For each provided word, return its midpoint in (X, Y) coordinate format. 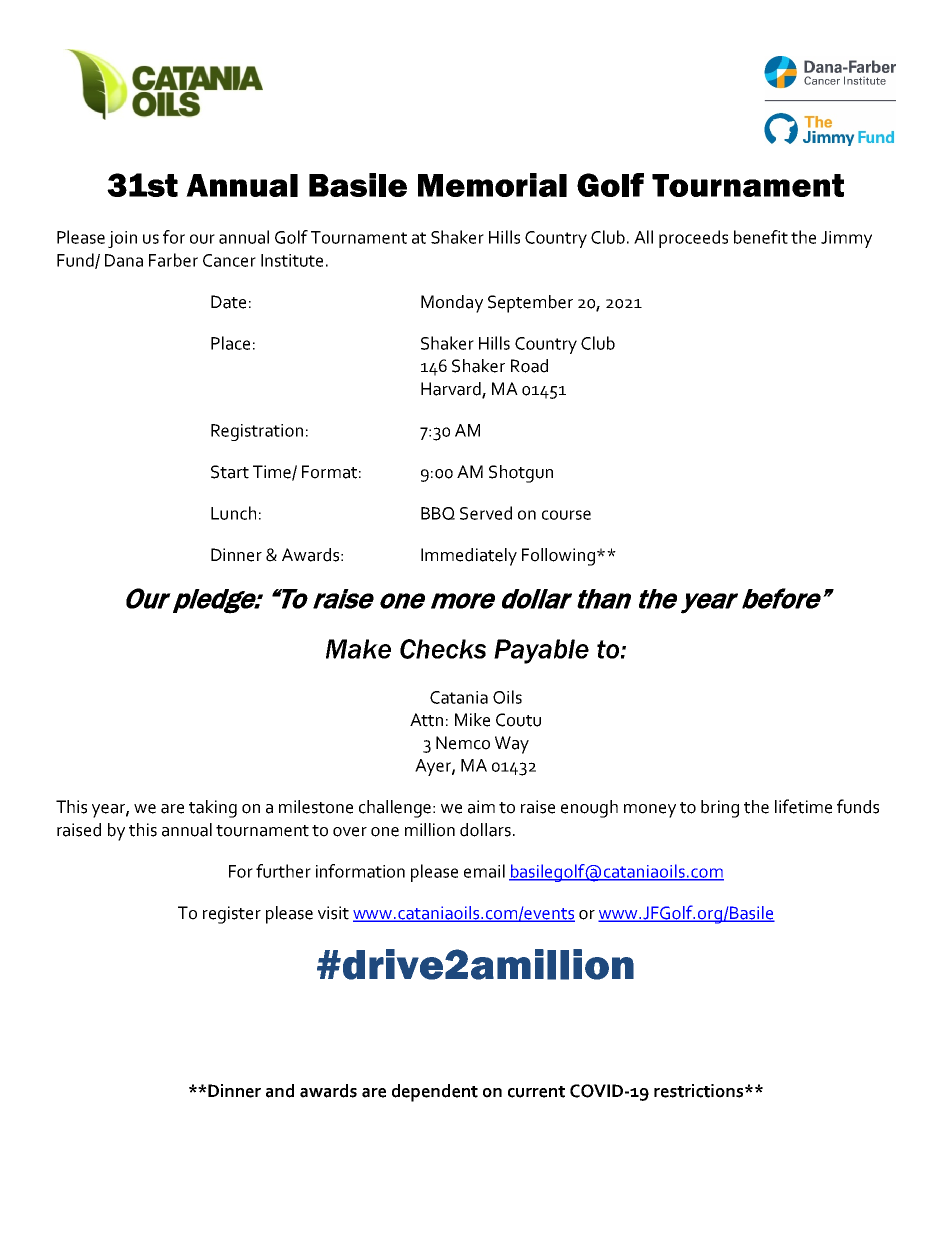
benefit (761, 237)
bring (720, 809)
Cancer (229, 260)
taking (213, 809)
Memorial (492, 185)
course (566, 515)
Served (486, 513)
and (280, 1091)
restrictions (700, 1091)
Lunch (233, 513)
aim (481, 807)
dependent (435, 1093)
